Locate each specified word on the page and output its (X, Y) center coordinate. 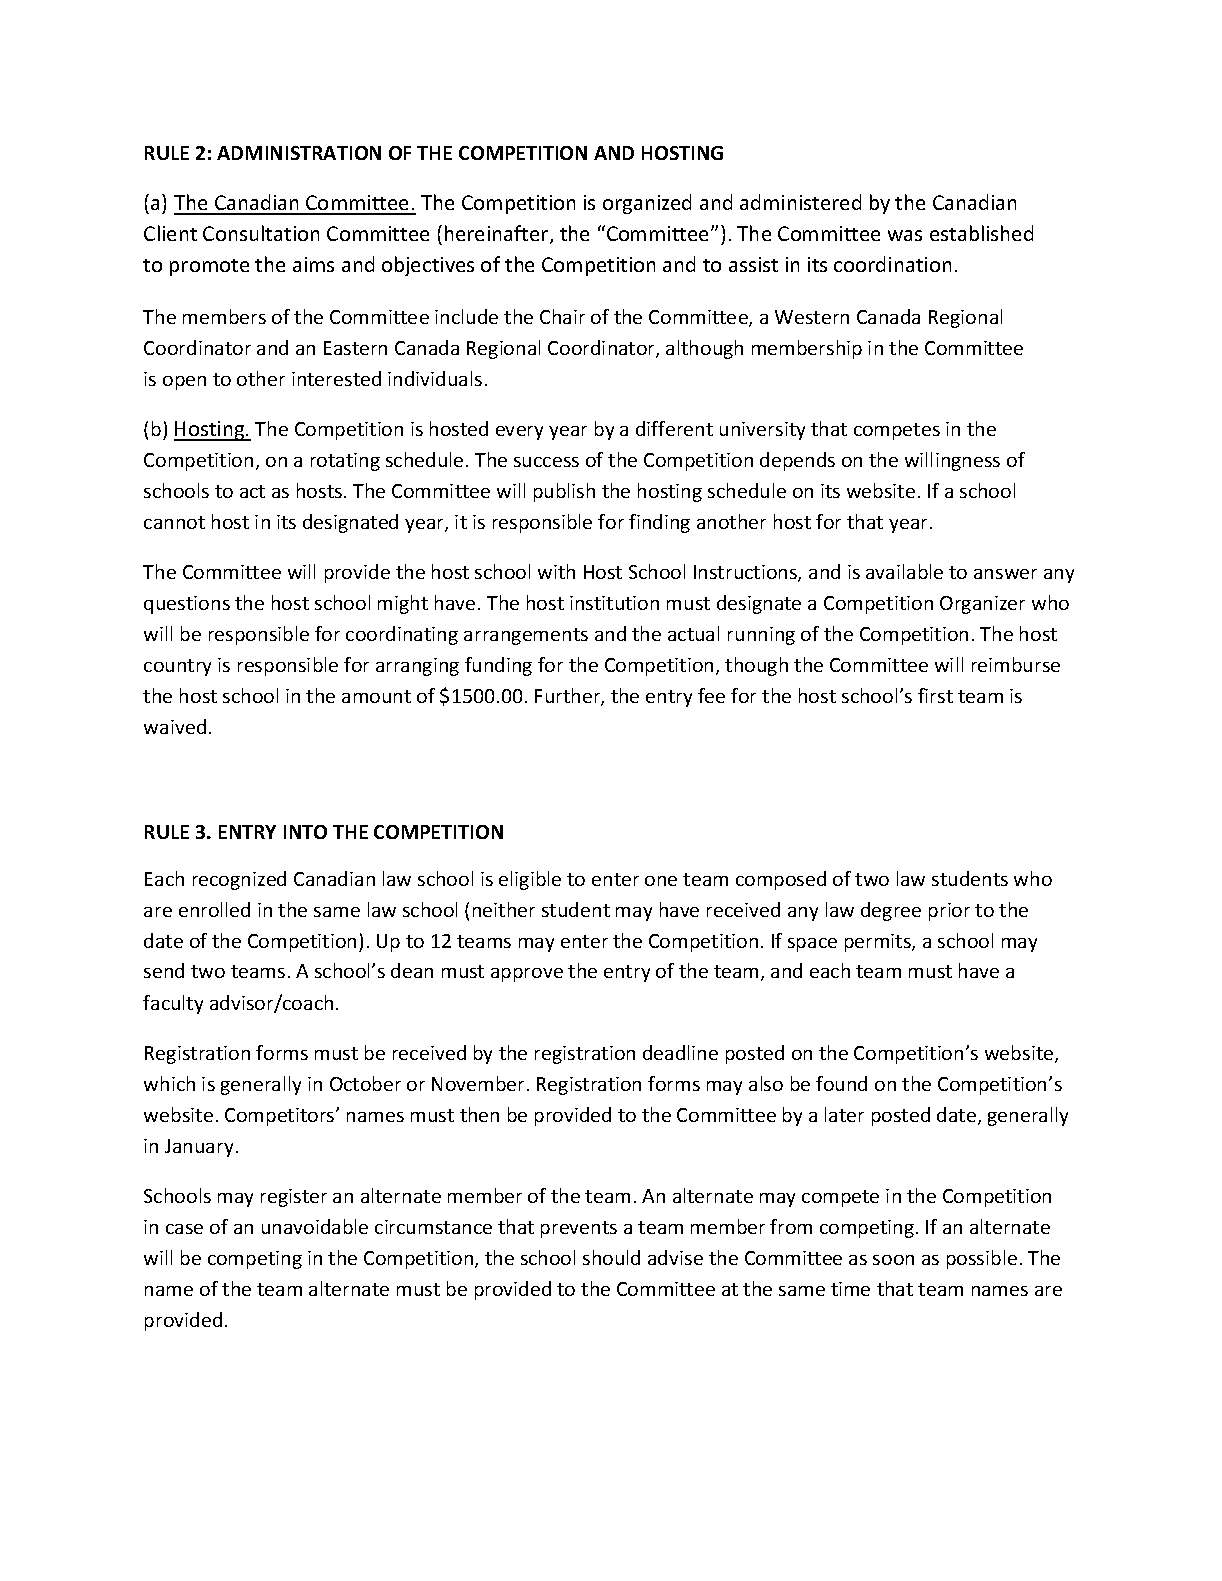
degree (891, 911)
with (556, 571)
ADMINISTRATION (299, 153)
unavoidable (315, 1226)
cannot (174, 522)
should (611, 1257)
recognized (239, 880)
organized (647, 204)
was (905, 235)
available (904, 571)
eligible (530, 880)
